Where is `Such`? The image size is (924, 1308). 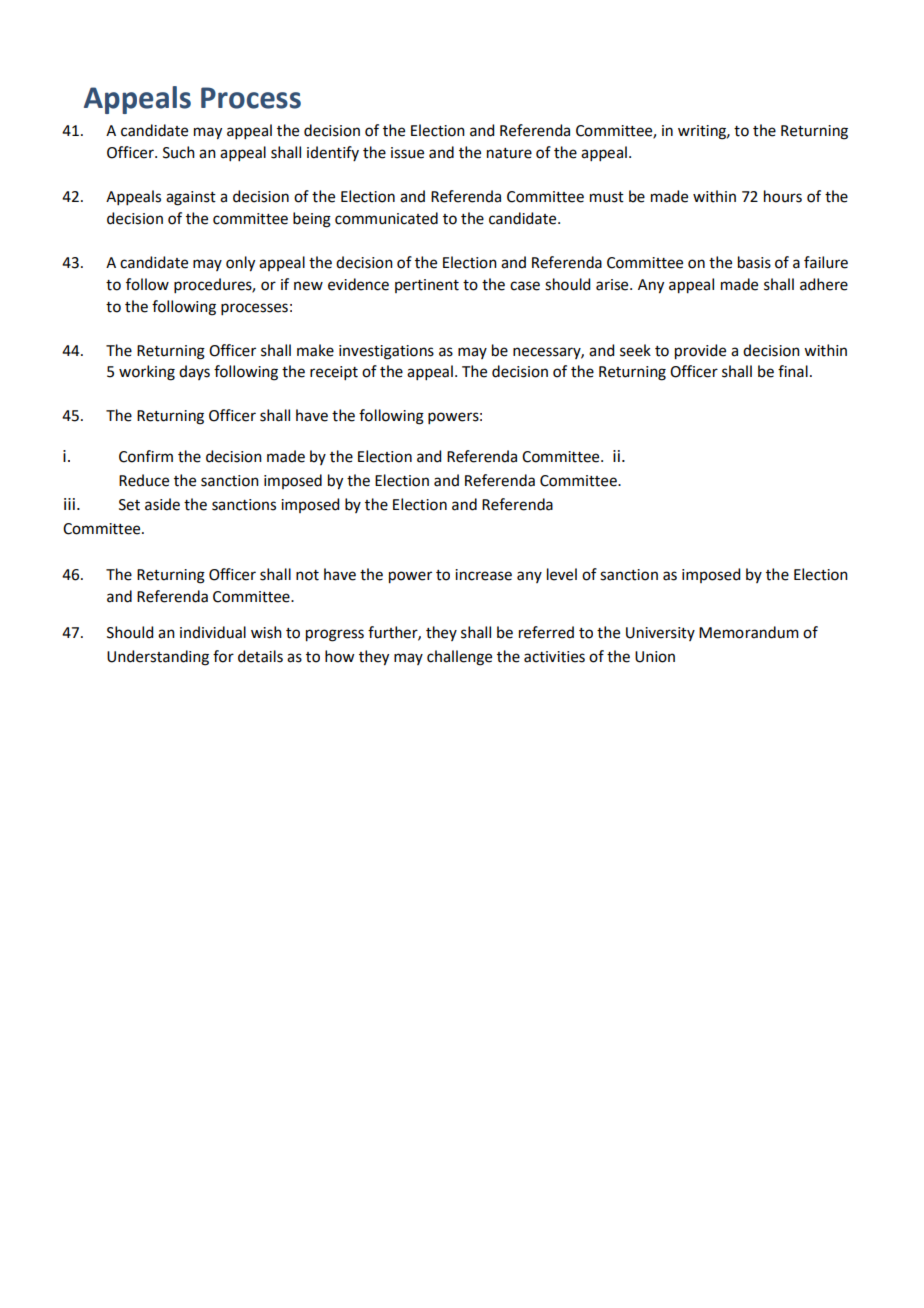
Such is located at coordinates (179, 152).
